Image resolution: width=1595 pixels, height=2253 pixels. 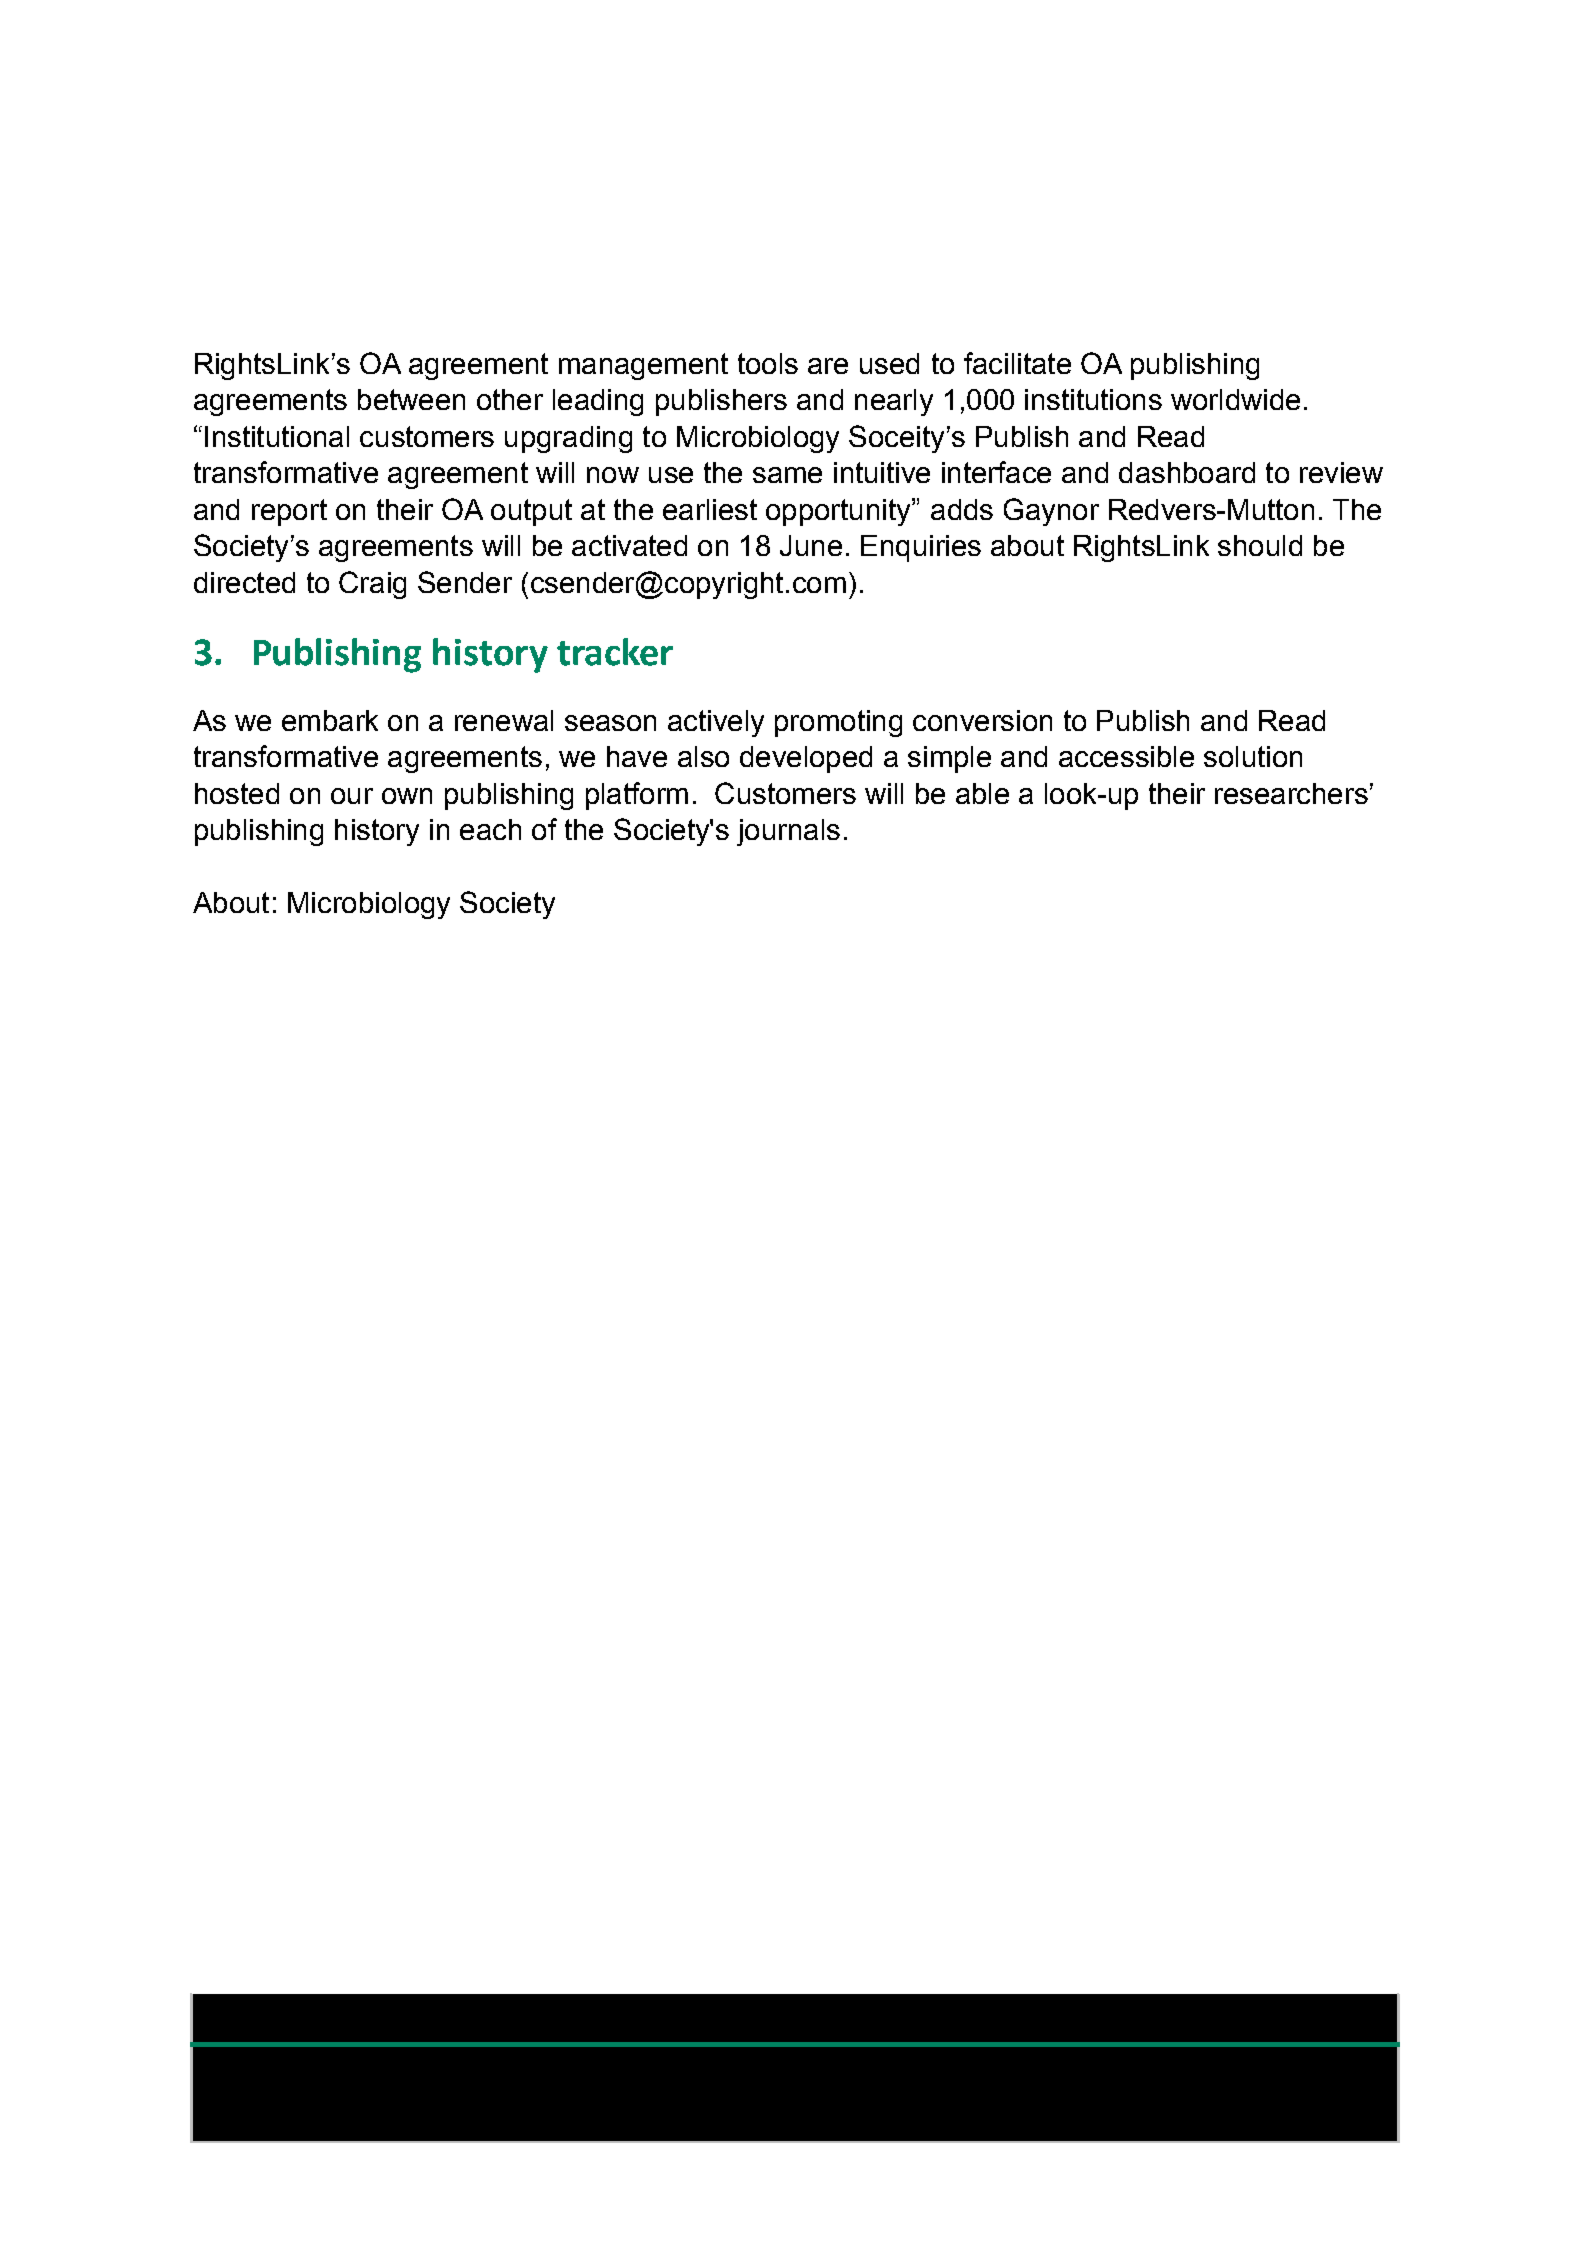 What do you see at coordinates (407, 796) in the page?
I see `own` at bounding box center [407, 796].
